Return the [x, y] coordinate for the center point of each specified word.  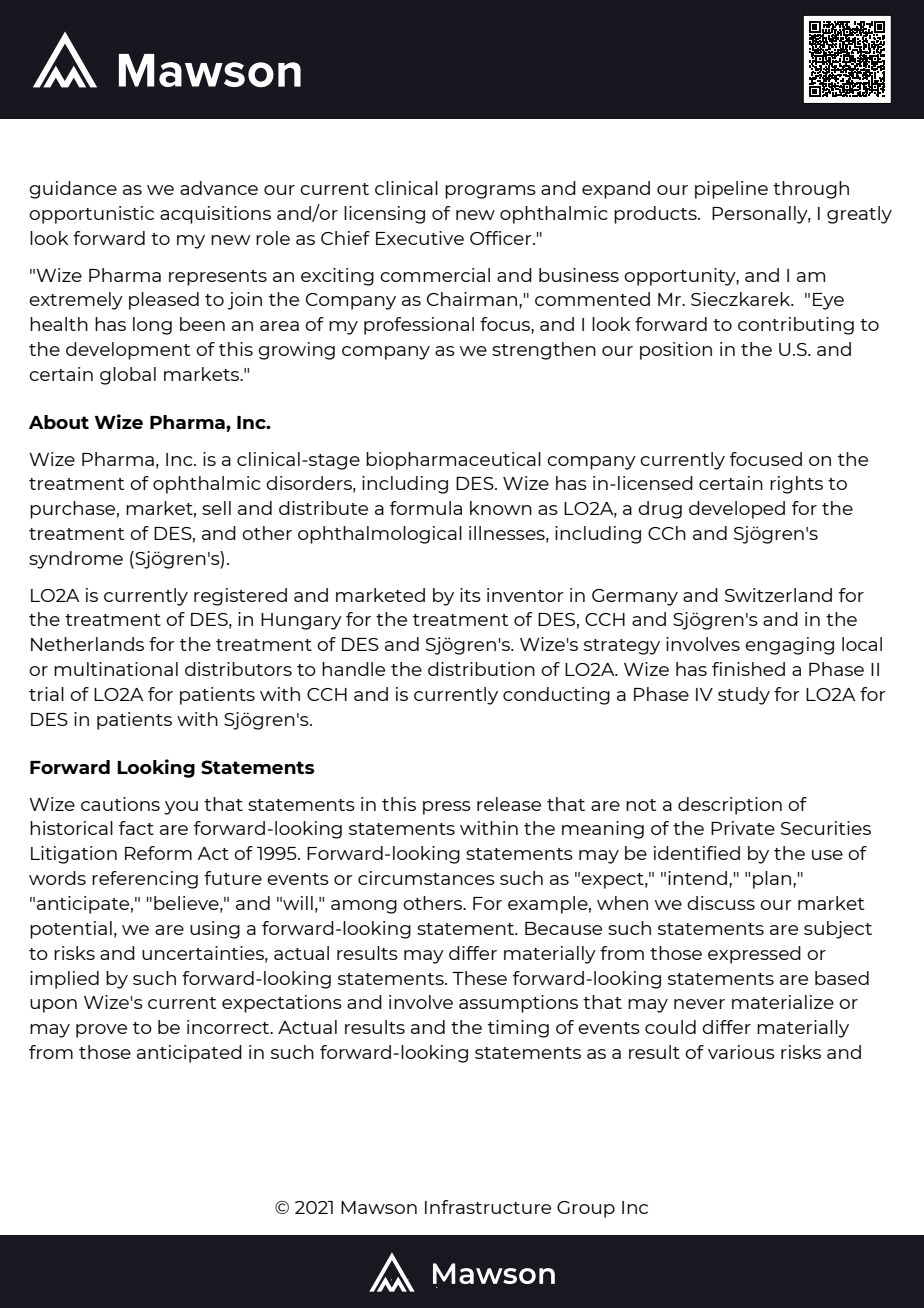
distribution [481, 669]
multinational [116, 669]
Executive [420, 238]
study [744, 696]
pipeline [731, 190]
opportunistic [91, 215]
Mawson [379, 1207]
